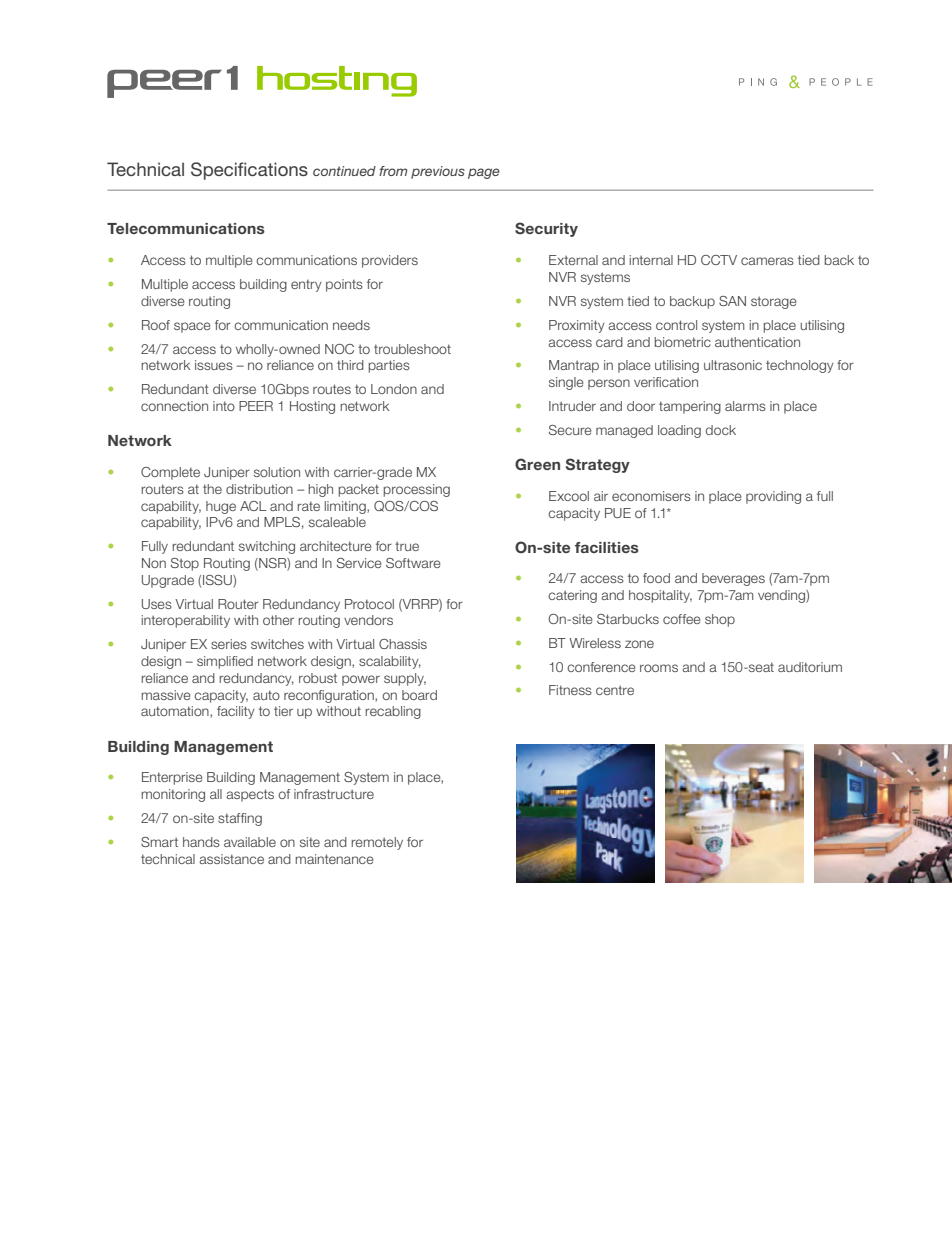  I want to click on remotely, so click(377, 843).
